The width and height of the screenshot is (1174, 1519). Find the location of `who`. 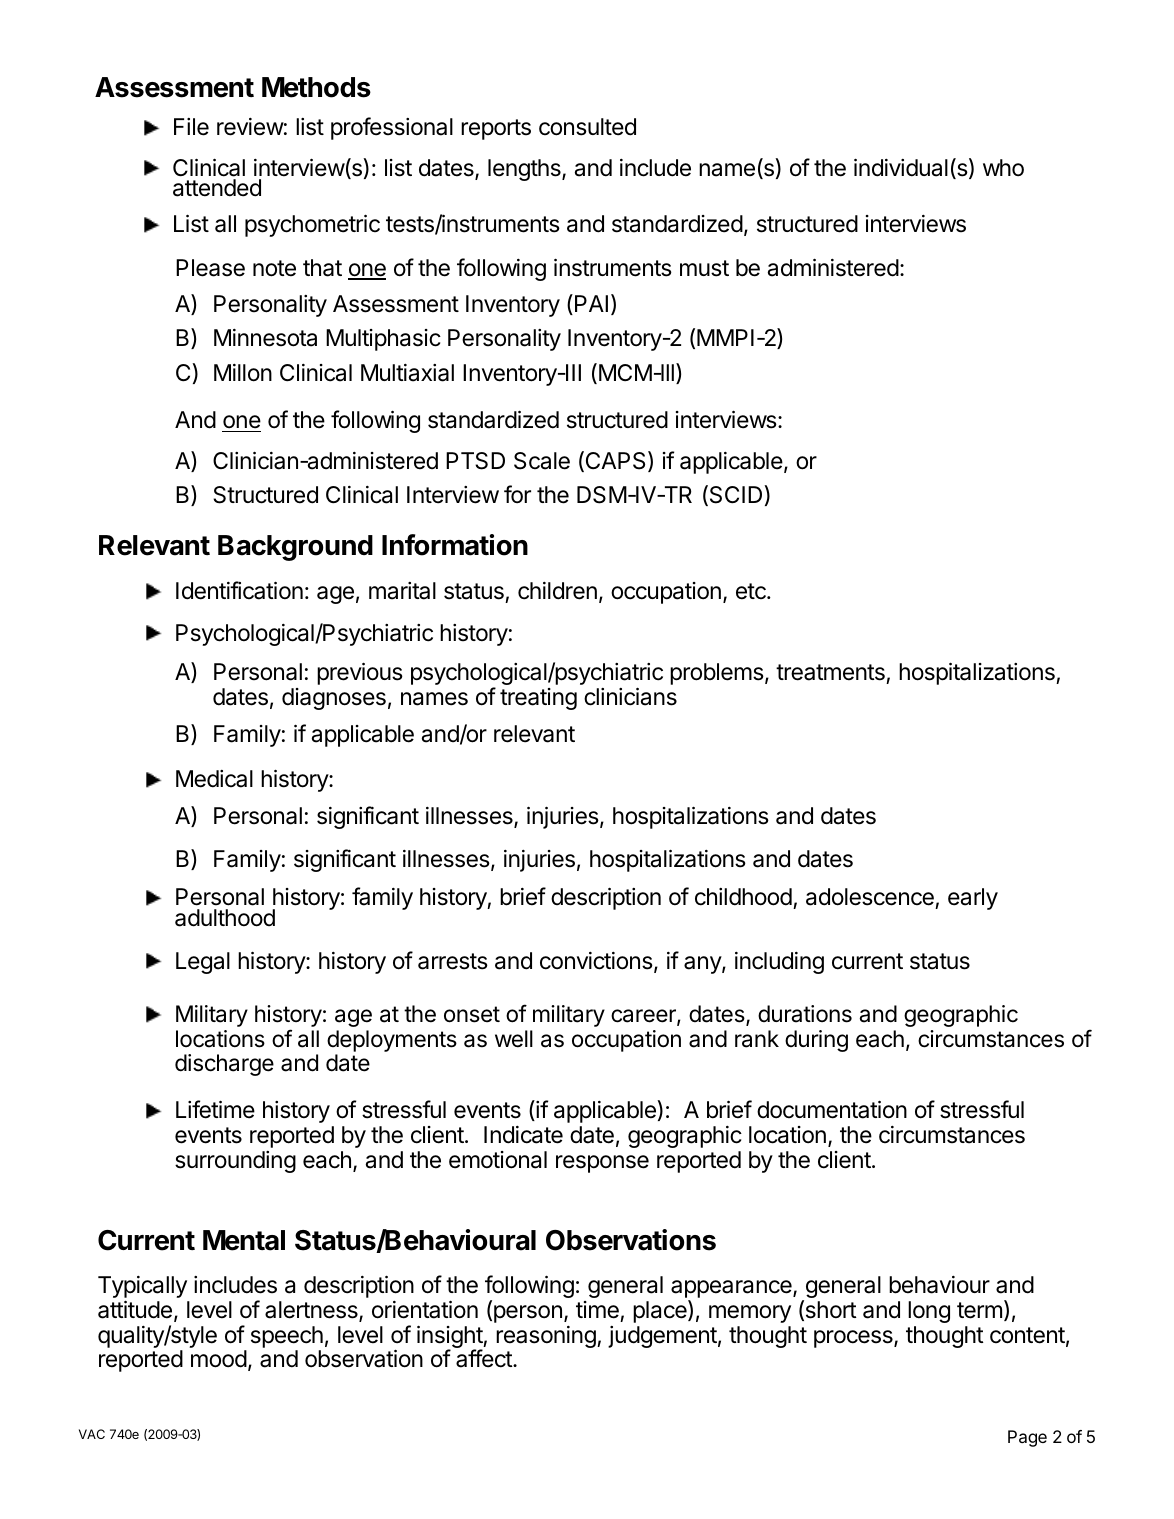

who is located at coordinates (1003, 168).
